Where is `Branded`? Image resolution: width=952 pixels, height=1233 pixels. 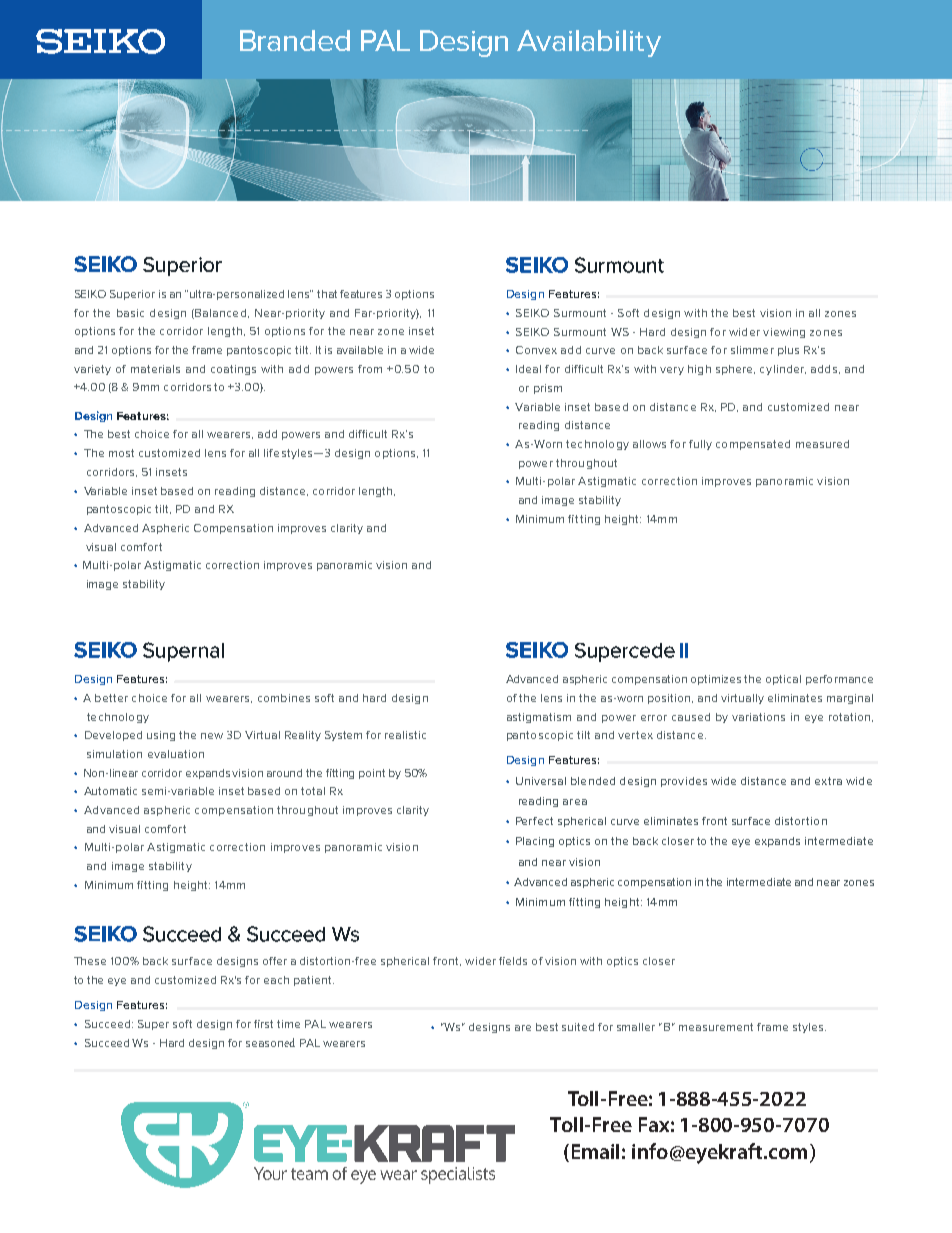
Branded is located at coordinates (295, 40).
